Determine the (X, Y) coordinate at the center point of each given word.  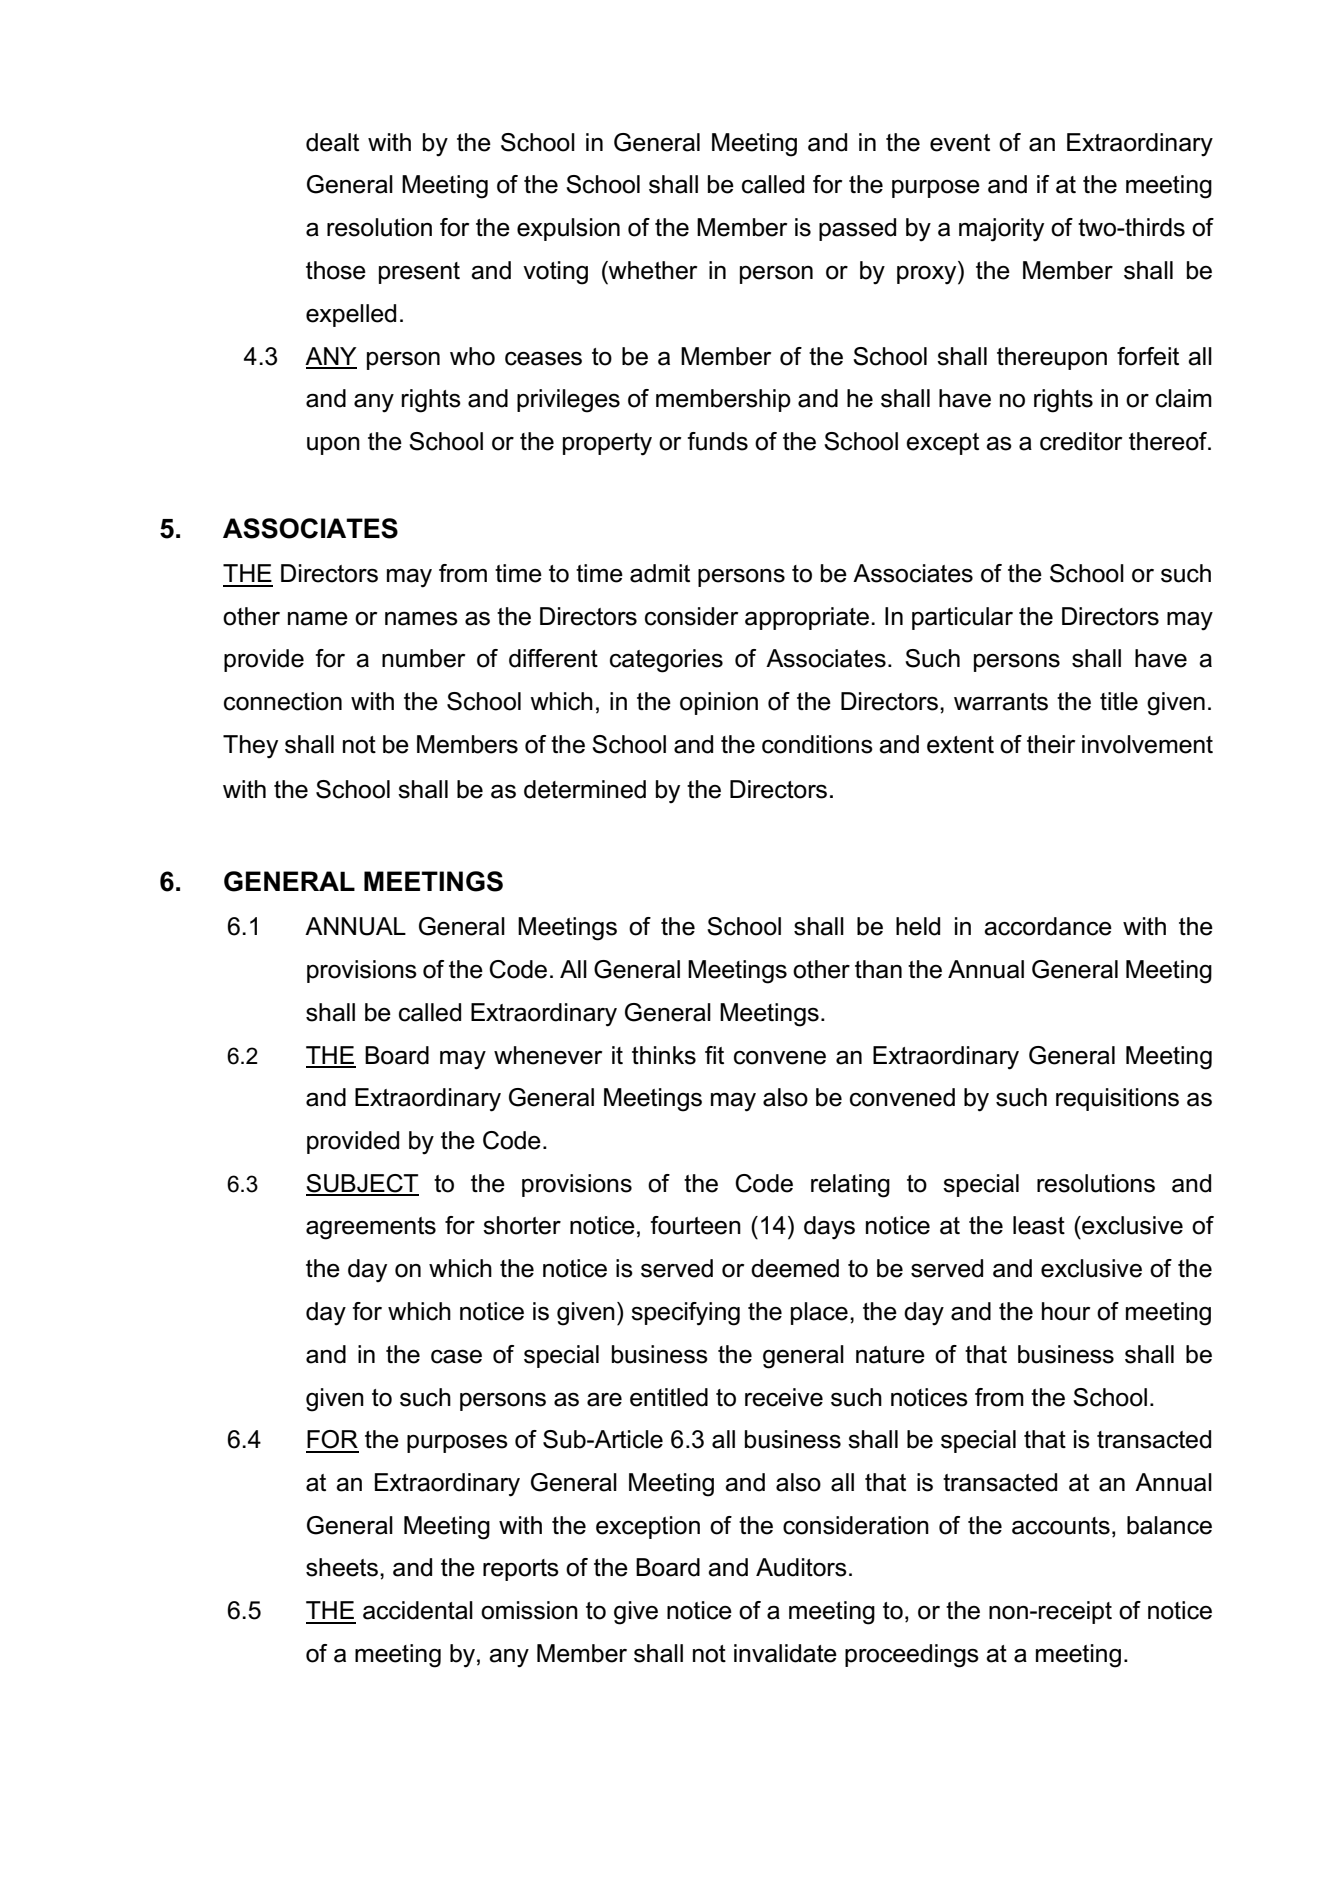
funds (717, 441)
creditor (1081, 441)
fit (714, 1055)
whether (652, 270)
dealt (332, 142)
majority (1001, 230)
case (456, 1356)
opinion (719, 703)
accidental (418, 1610)
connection (283, 701)
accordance (1048, 926)
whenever (548, 1055)
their (1051, 744)
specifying (685, 1314)
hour (1066, 1311)
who (472, 356)
